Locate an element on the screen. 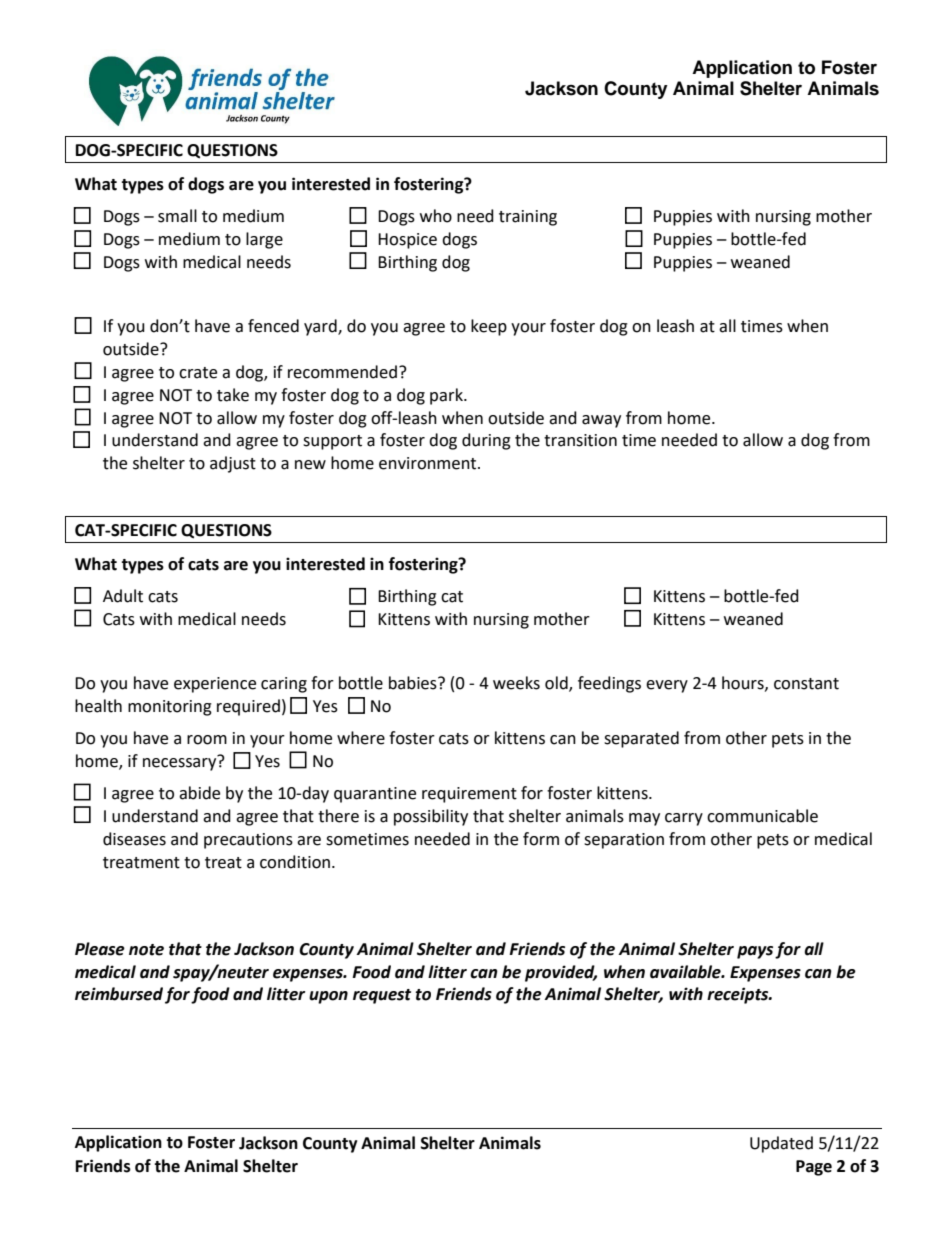  small is located at coordinates (177, 216).
